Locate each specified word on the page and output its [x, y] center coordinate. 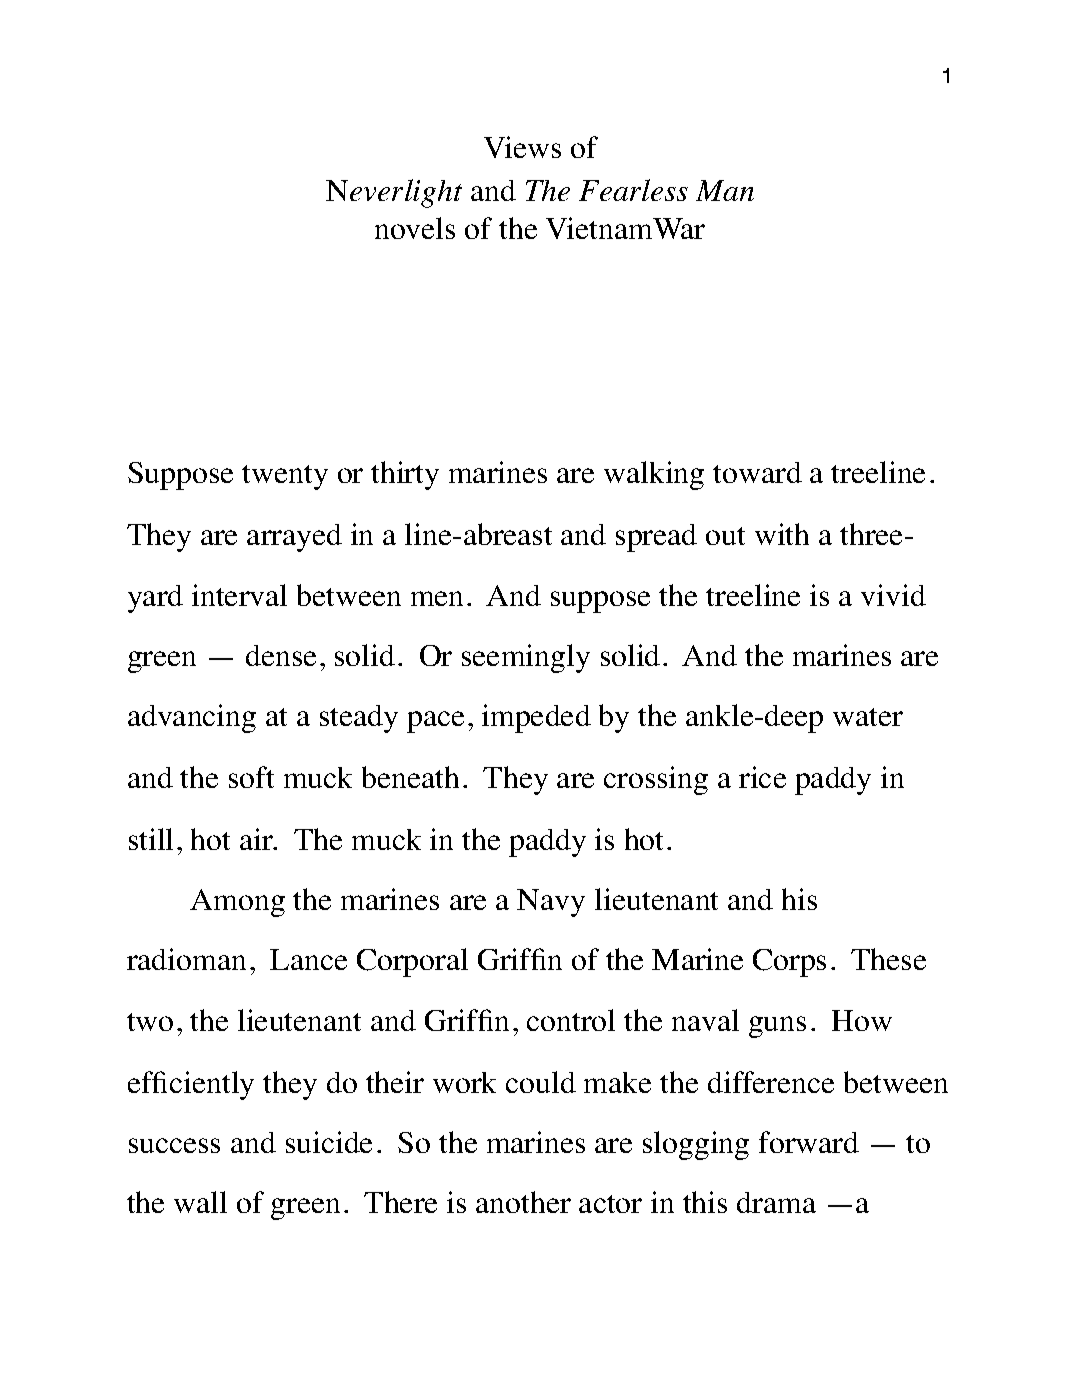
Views [522, 147]
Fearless [633, 190]
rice [762, 777]
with [782, 534]
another [523, 1202]
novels [415, 228]
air [257, 839]
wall [200, 1202]
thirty [405, 475]
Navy [551, 903]
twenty [285, 477]
